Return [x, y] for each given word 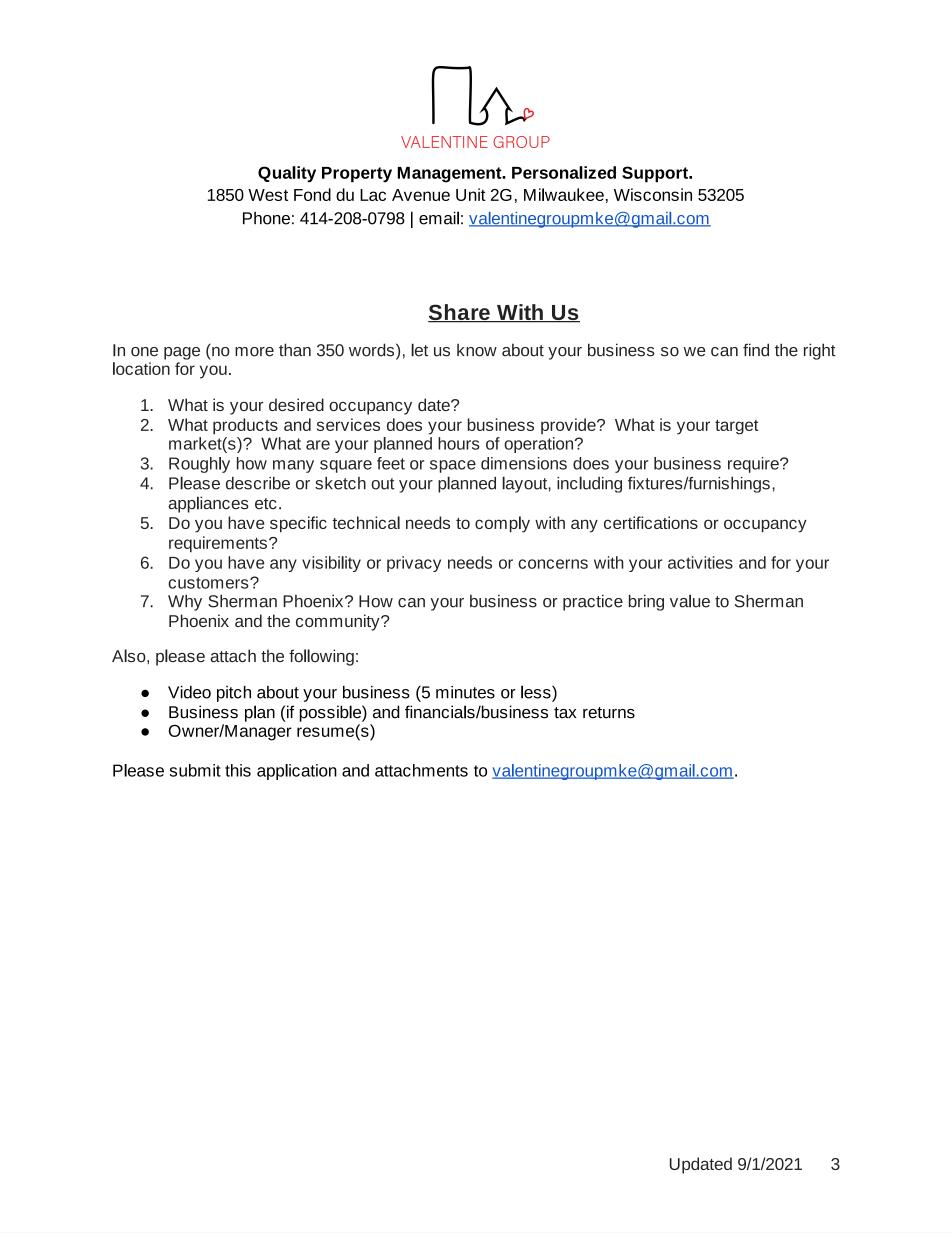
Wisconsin [653, 194]
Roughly [199, 465]
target [737, 427]
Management [451, 175]
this [238, 770]
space [453, 466]
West [268, 195]
